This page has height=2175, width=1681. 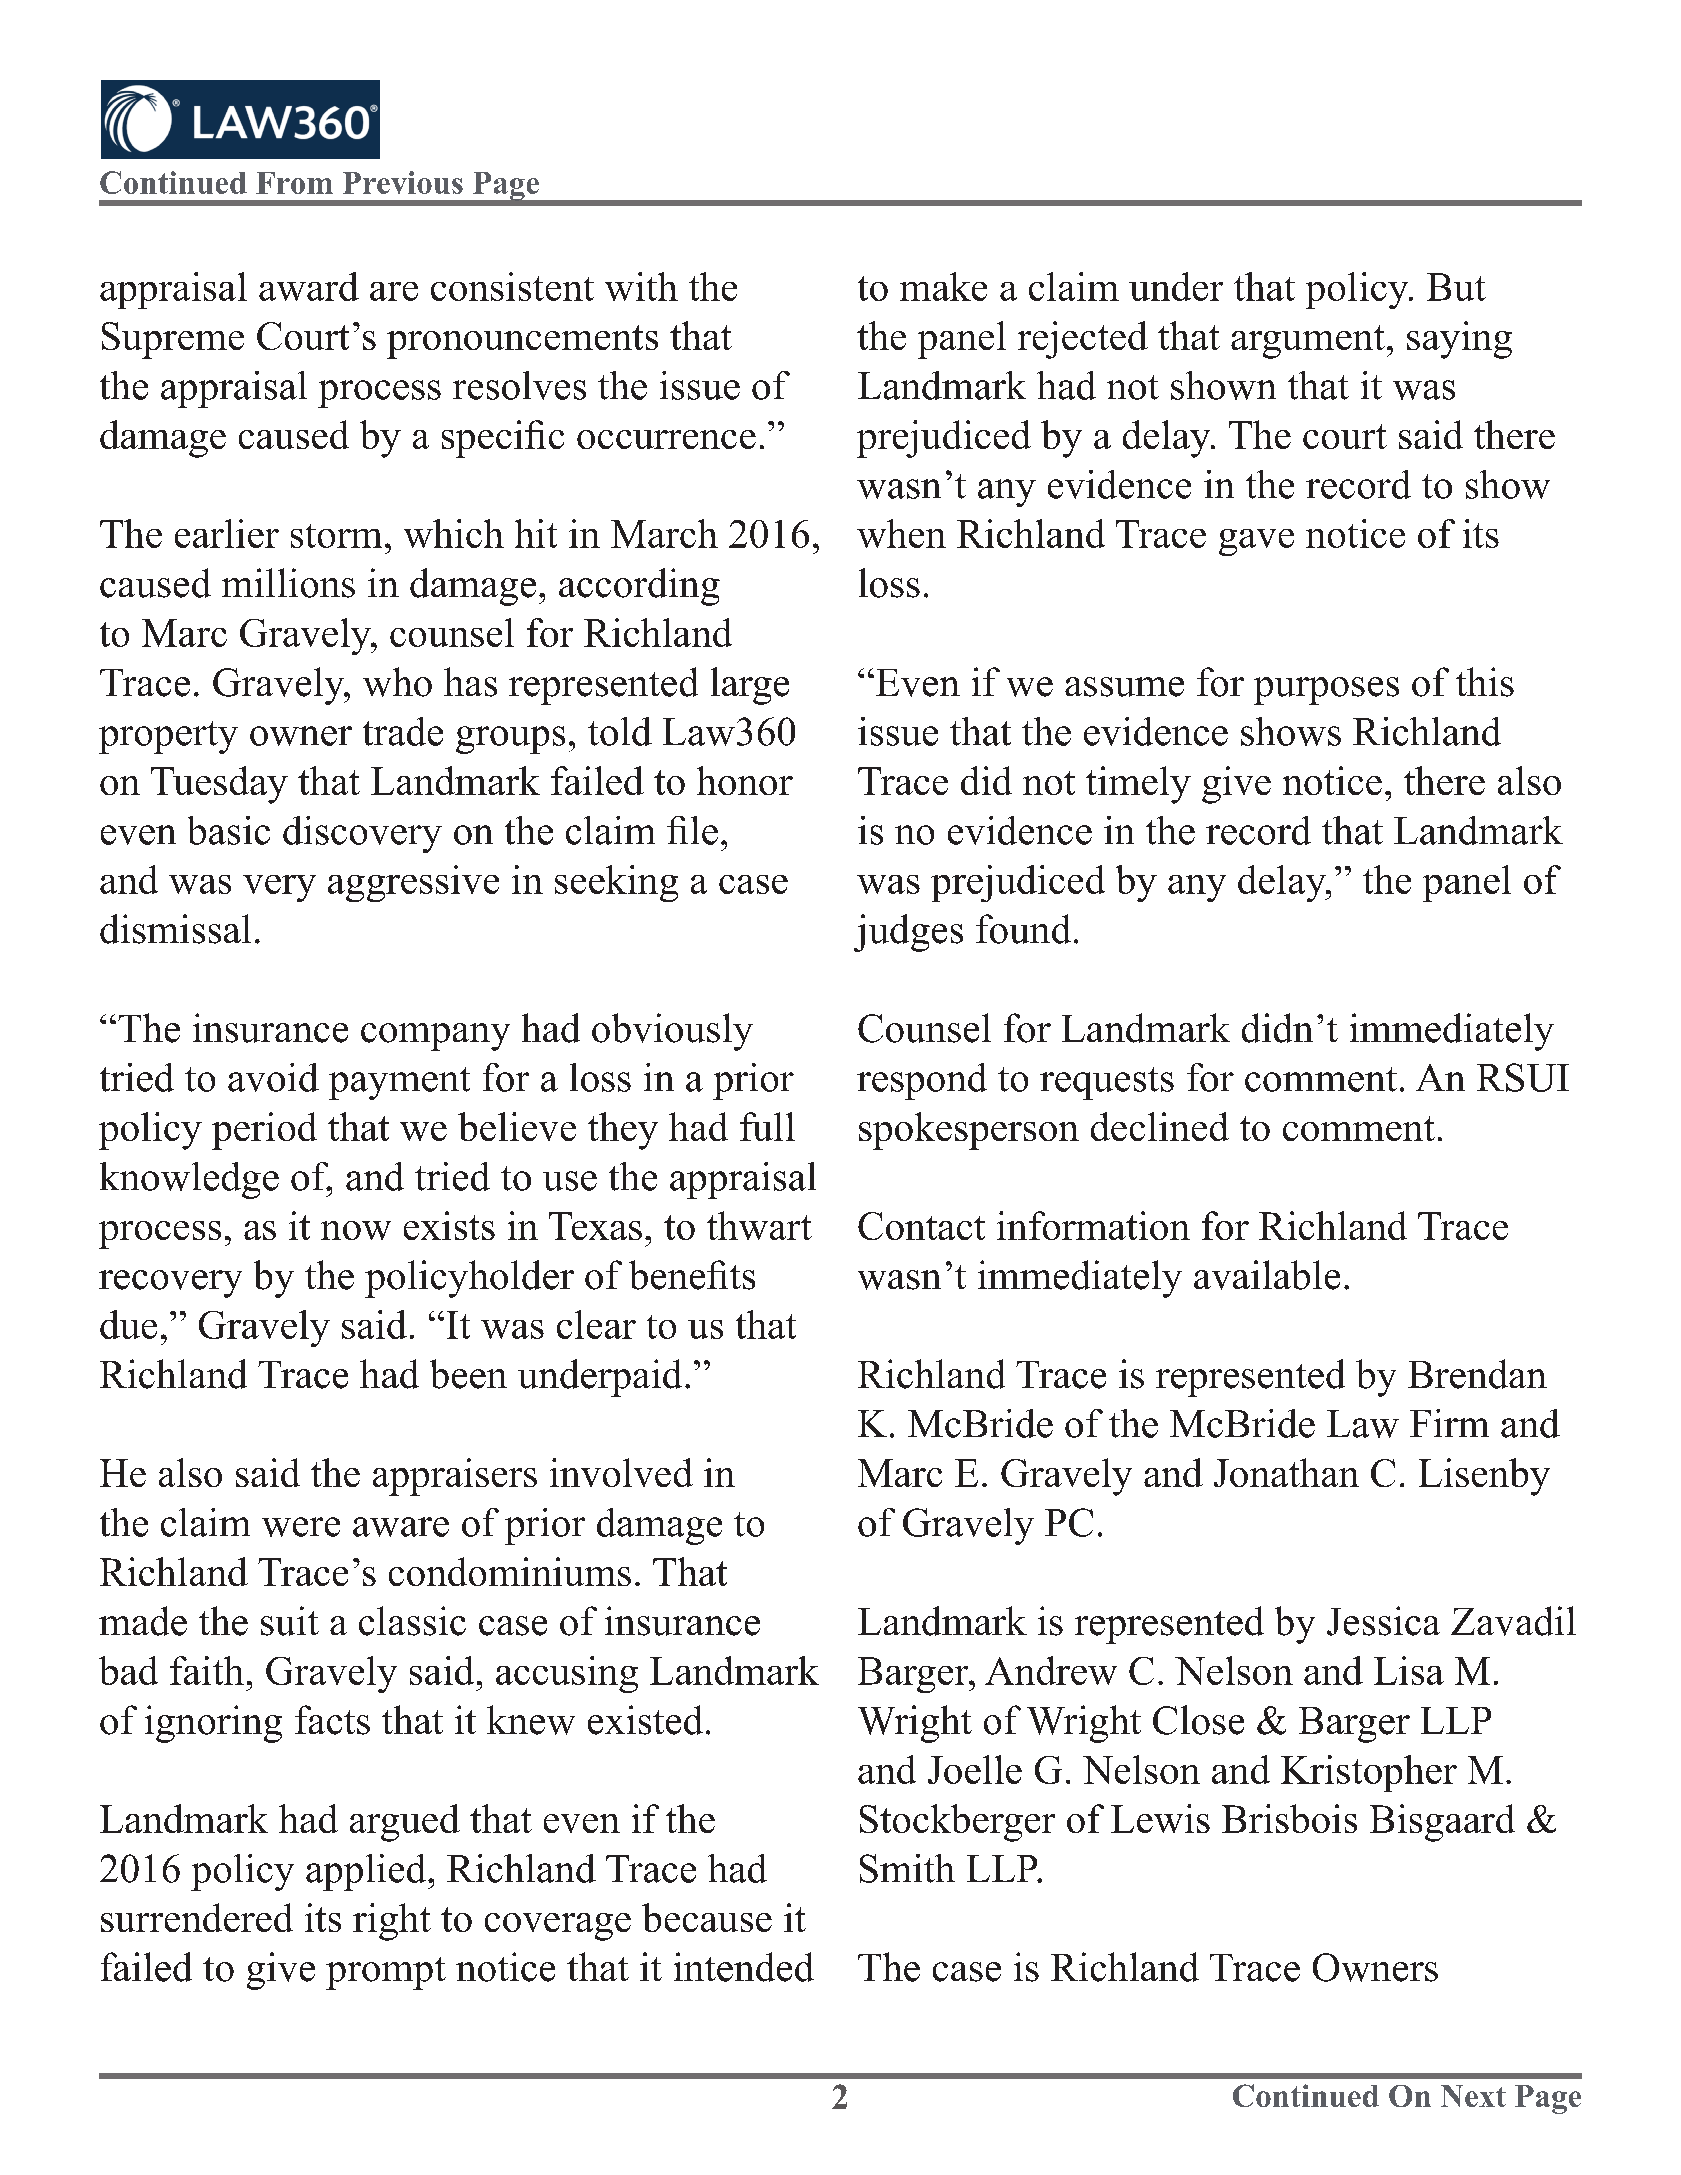 What do you see at coordinates (645, 1720) in the page?
I see `existed` at bounding box center [645, 1720].
